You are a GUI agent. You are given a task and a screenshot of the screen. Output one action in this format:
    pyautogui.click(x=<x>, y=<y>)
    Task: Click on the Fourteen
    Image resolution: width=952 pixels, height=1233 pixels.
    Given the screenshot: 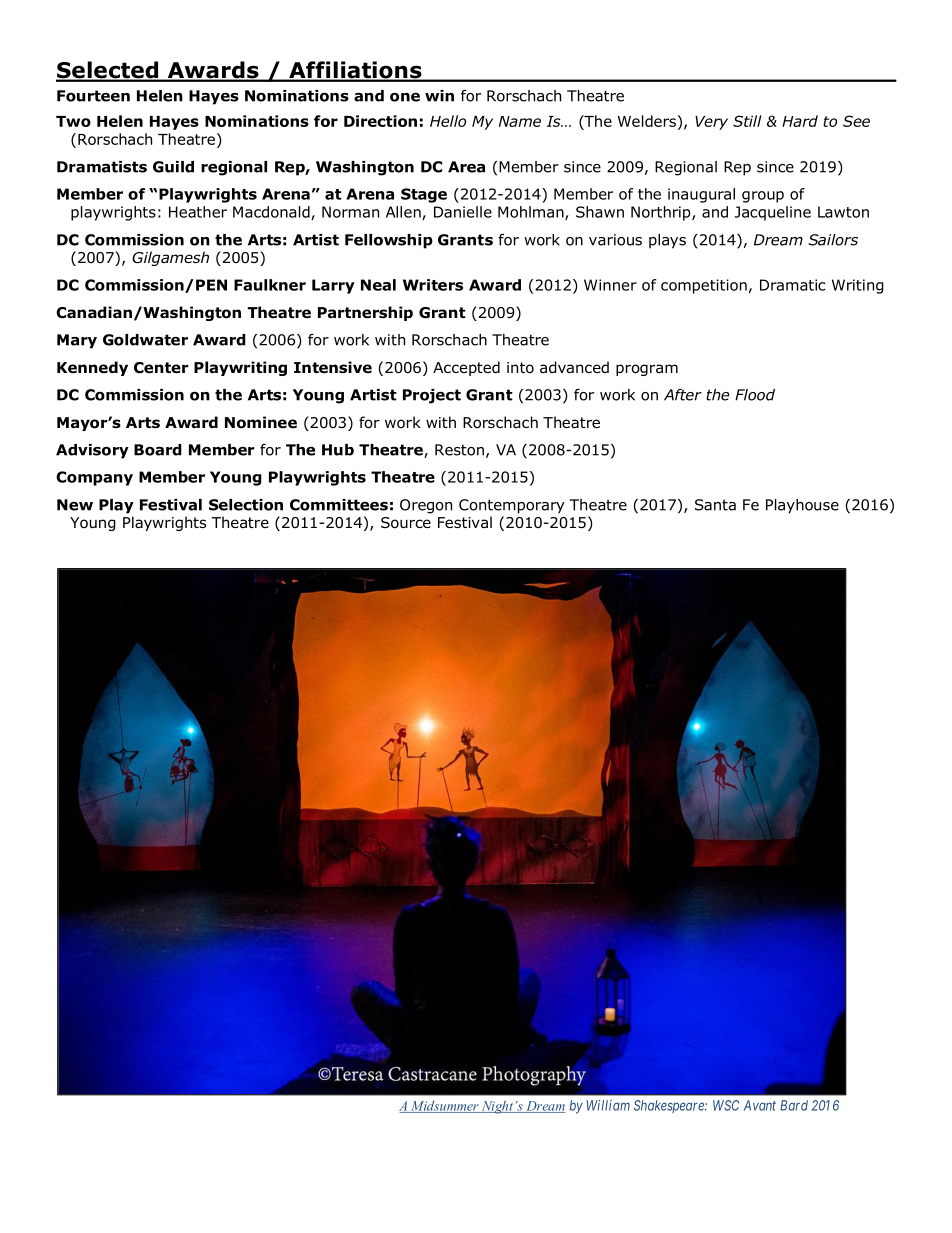 What is the action you would take?
    pyautogui.click(x=93, y=96)
